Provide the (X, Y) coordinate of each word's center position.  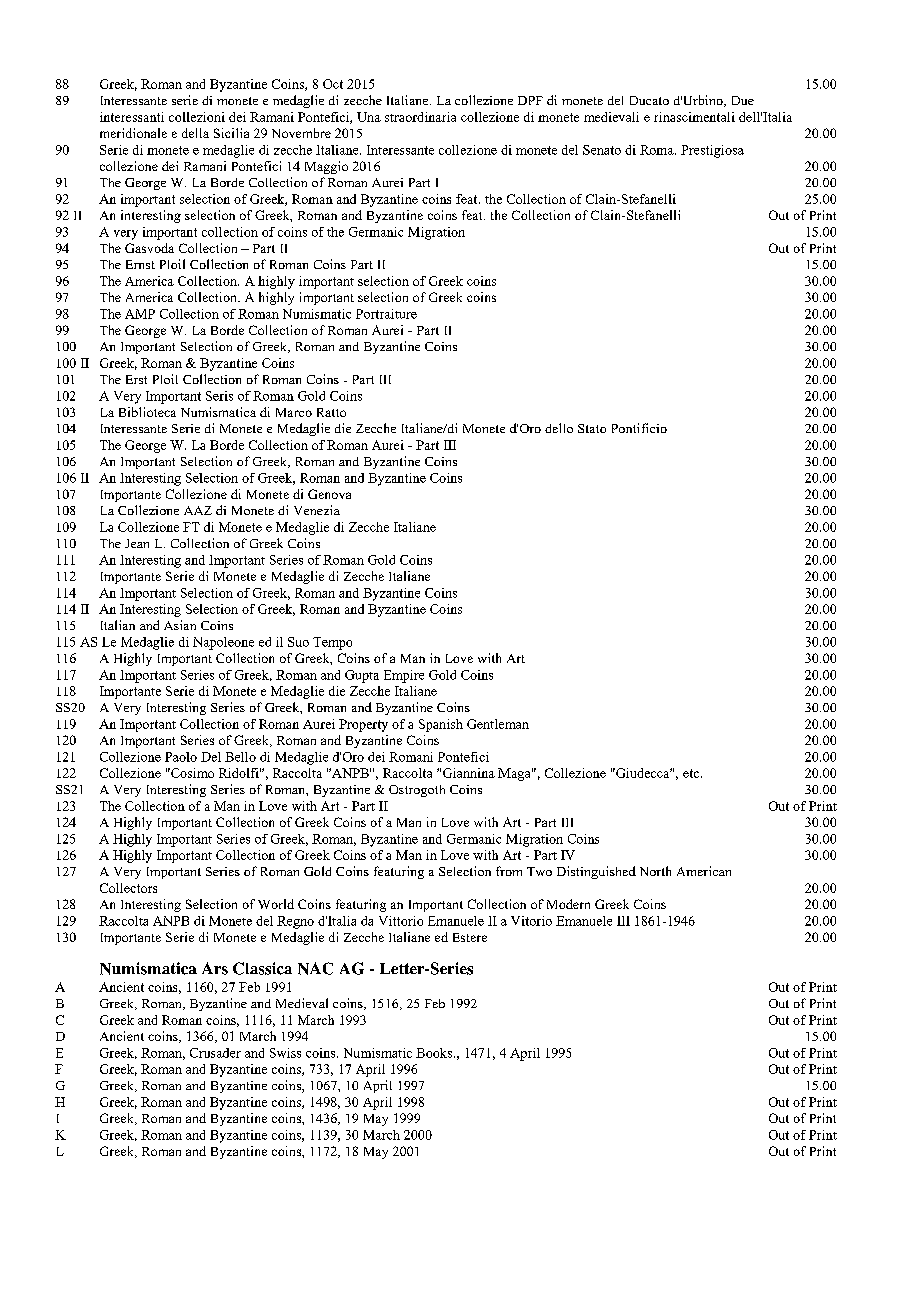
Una (369, 117)
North (655, 871)
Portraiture (386, 314)
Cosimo (191, 773)
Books (434, 1053)
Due (743, 100)
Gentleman (498, 724)
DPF (530, 100)
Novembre (301, 133)
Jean (137, 543)
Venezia (317, 510)
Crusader (215, 1053)
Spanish (441, 725)
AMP (140, 314)
